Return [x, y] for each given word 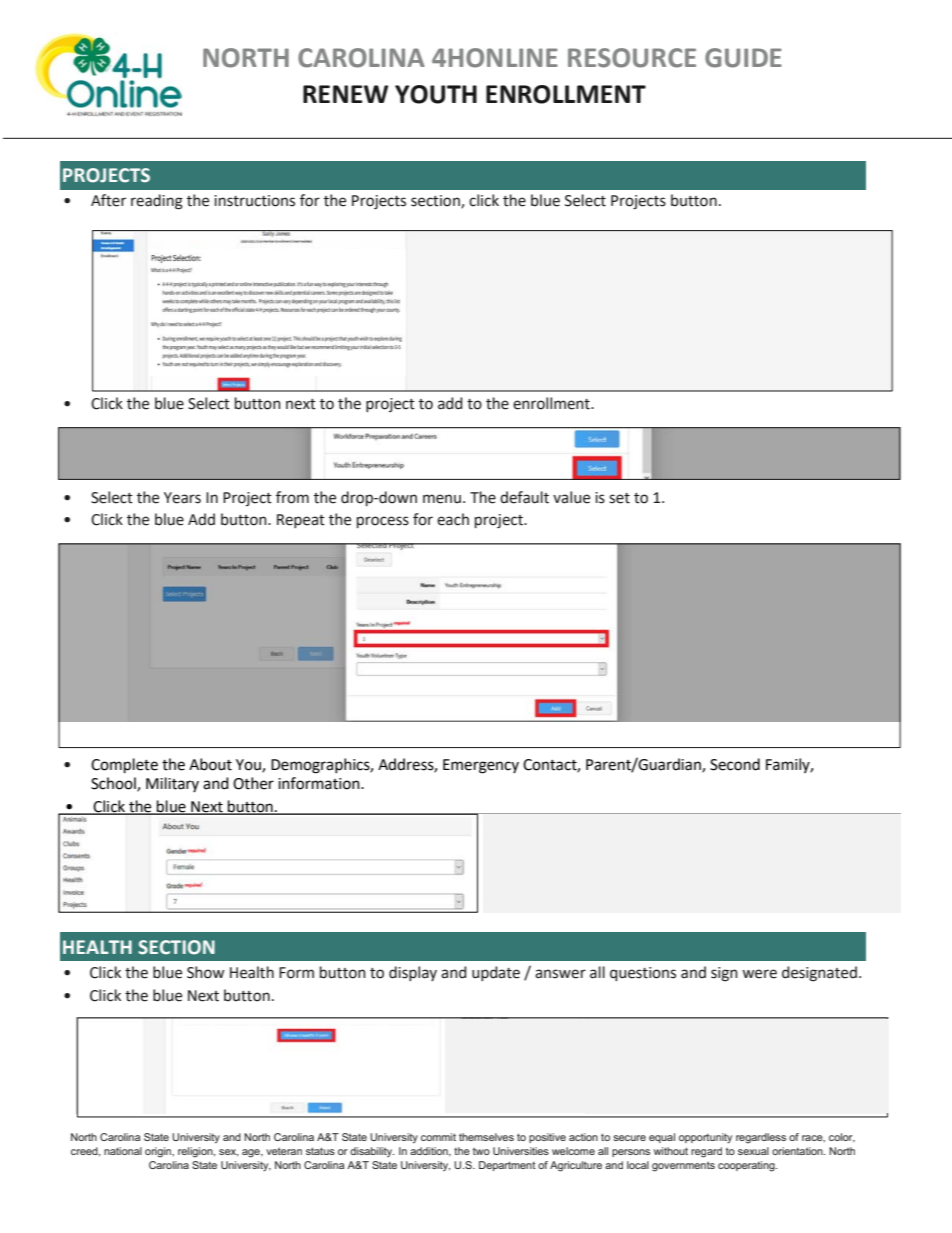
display [413, 973]
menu [442, 499]
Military [172, 784]
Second [735, 764]
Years [182, 498]
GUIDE [743, 58]
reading [157, 202]
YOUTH [436, 94]
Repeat [301, 521]
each [453, 519]
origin [159, 1152]
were [759, 974]
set [619, 498]
